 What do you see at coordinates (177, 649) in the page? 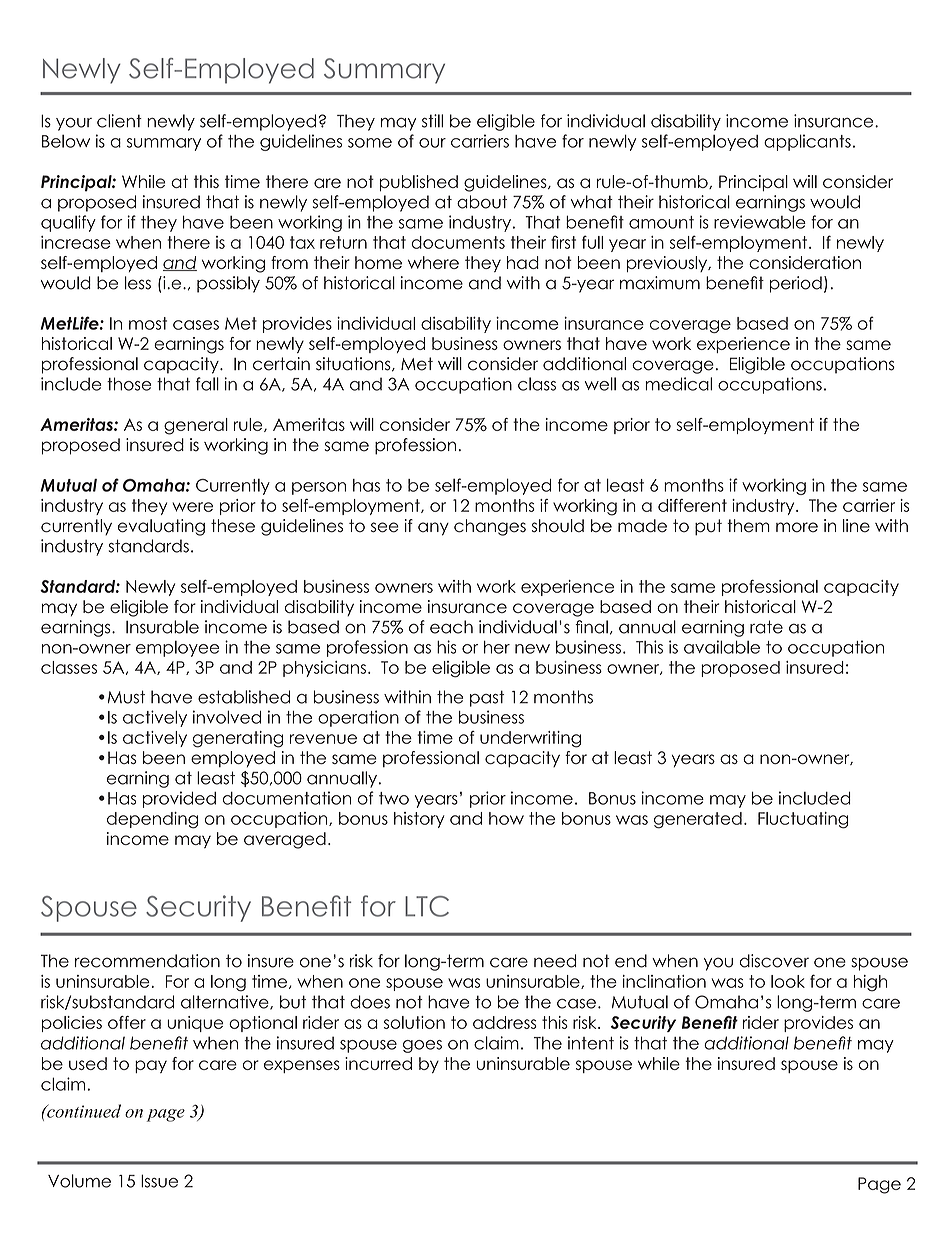
I see `employee` at bounding box center [177, 649].
